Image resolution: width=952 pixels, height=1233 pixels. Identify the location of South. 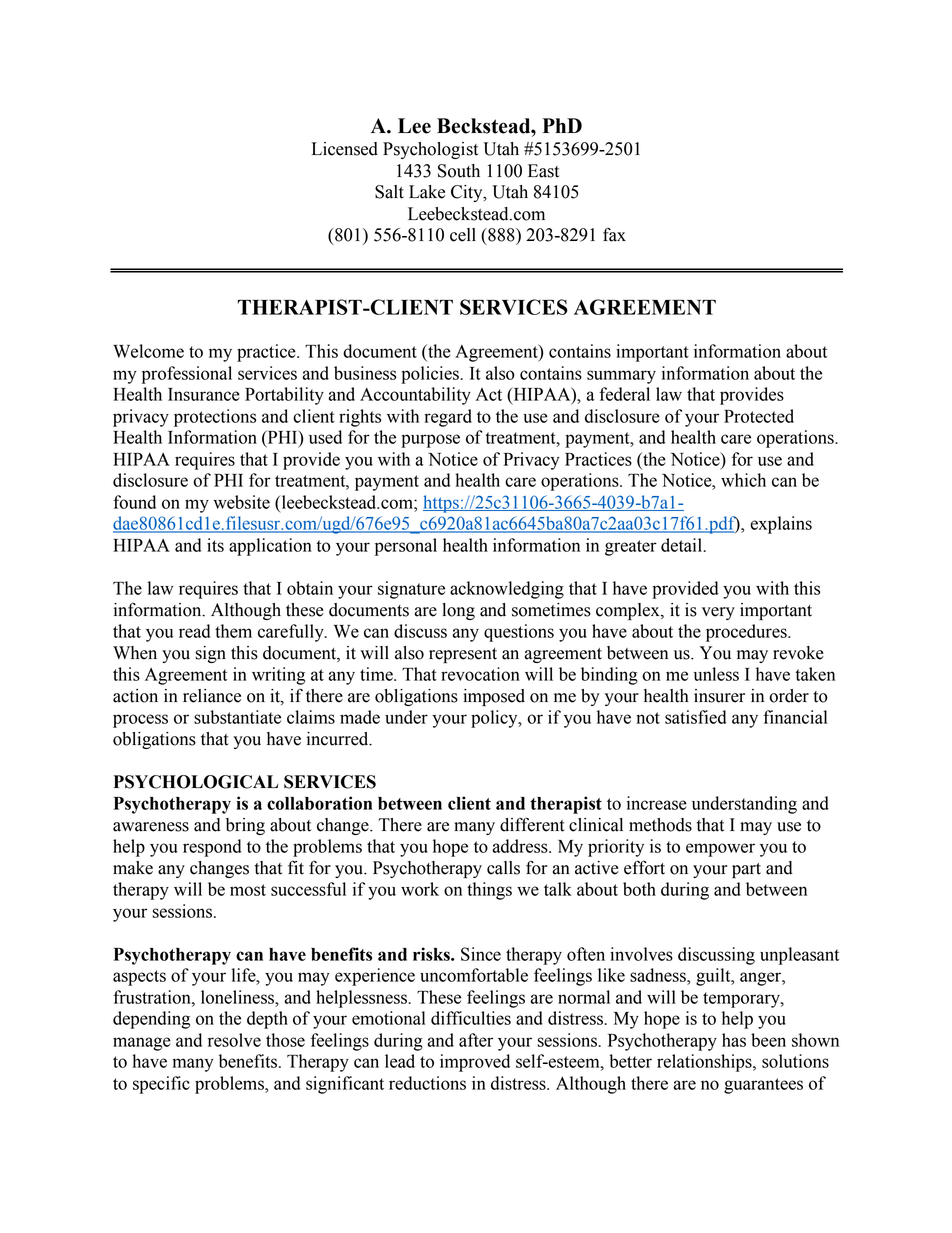
(459, 171).
